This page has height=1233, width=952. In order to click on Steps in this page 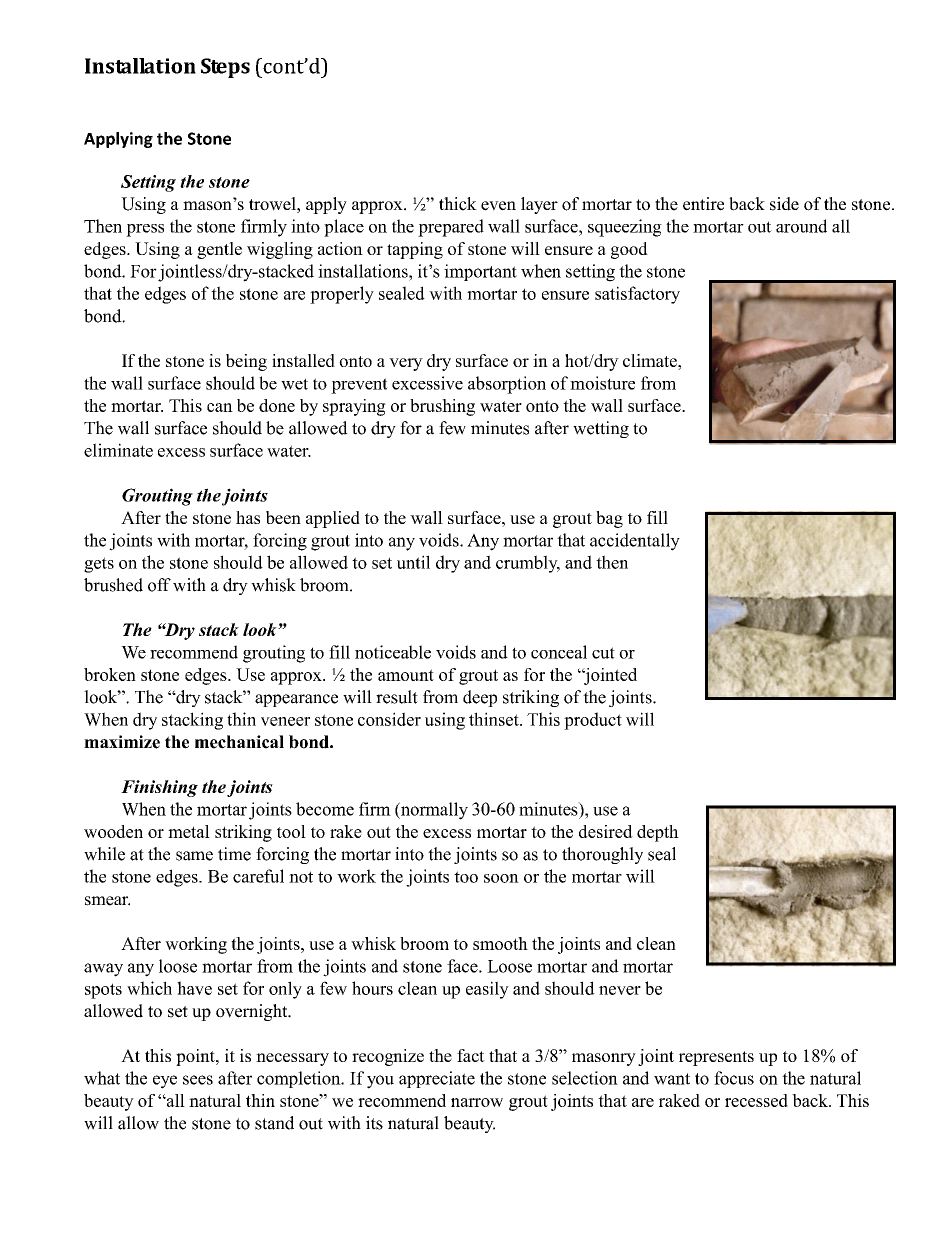, I will do `click(225, 68)`.
